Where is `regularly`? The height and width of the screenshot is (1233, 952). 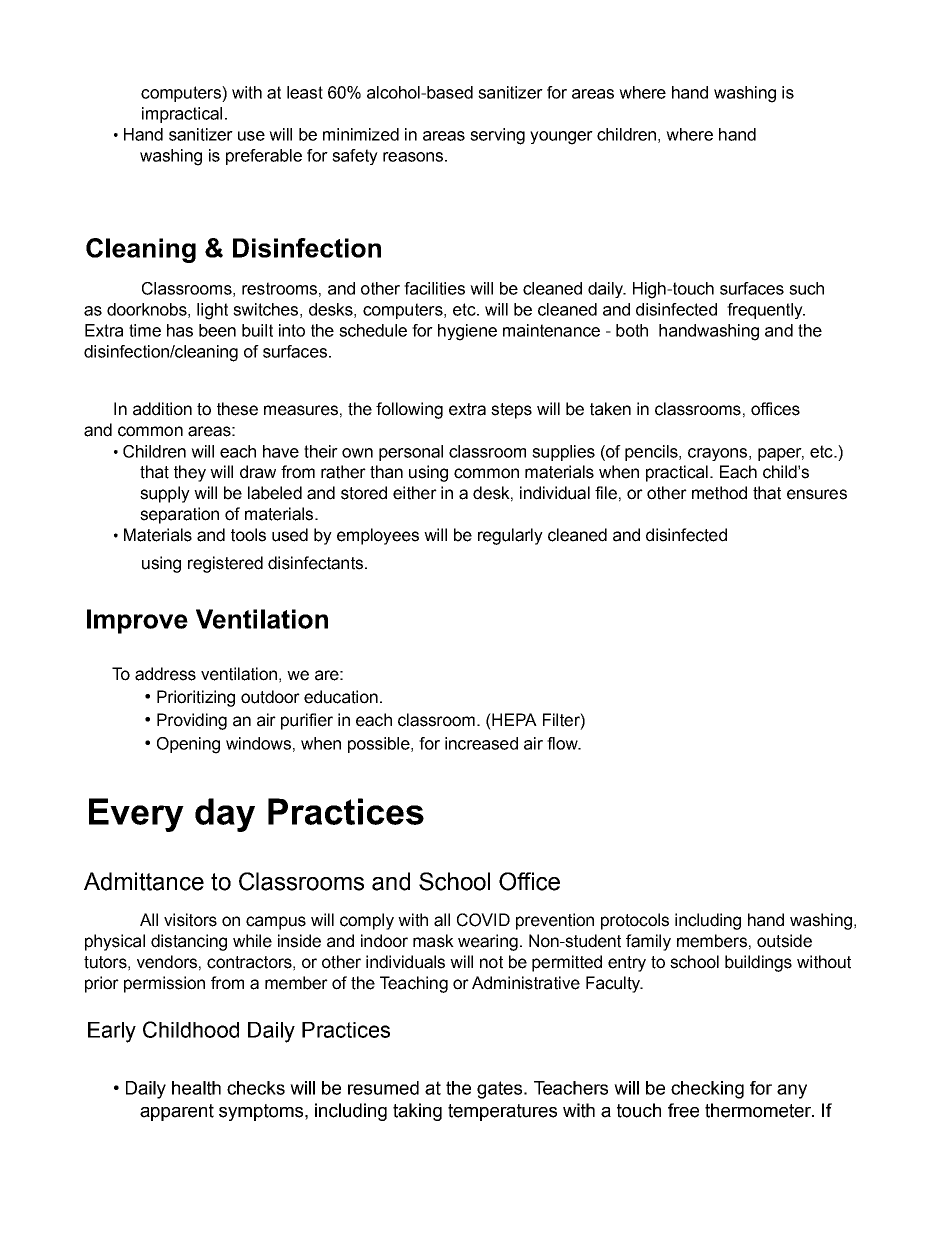 regularly is located at coordinates (510, 536).
